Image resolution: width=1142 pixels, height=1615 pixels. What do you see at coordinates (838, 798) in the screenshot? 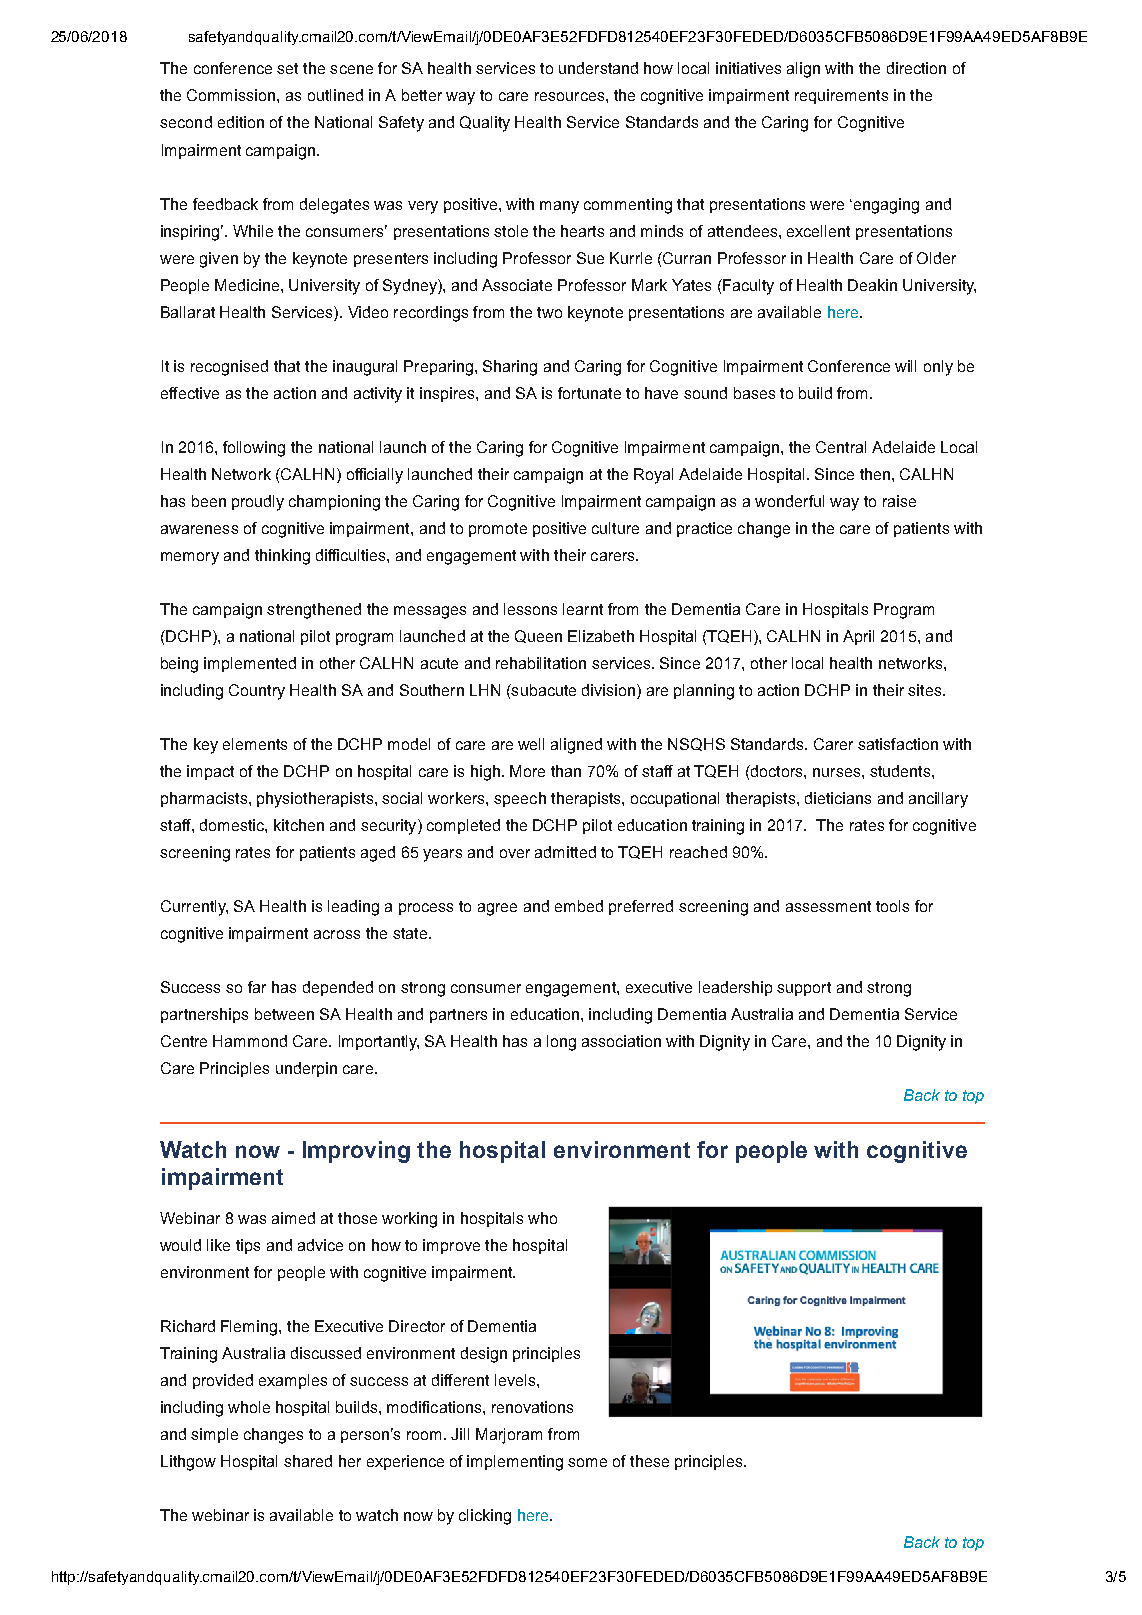
I see `dieticians` at bounding box center [838, 798].
